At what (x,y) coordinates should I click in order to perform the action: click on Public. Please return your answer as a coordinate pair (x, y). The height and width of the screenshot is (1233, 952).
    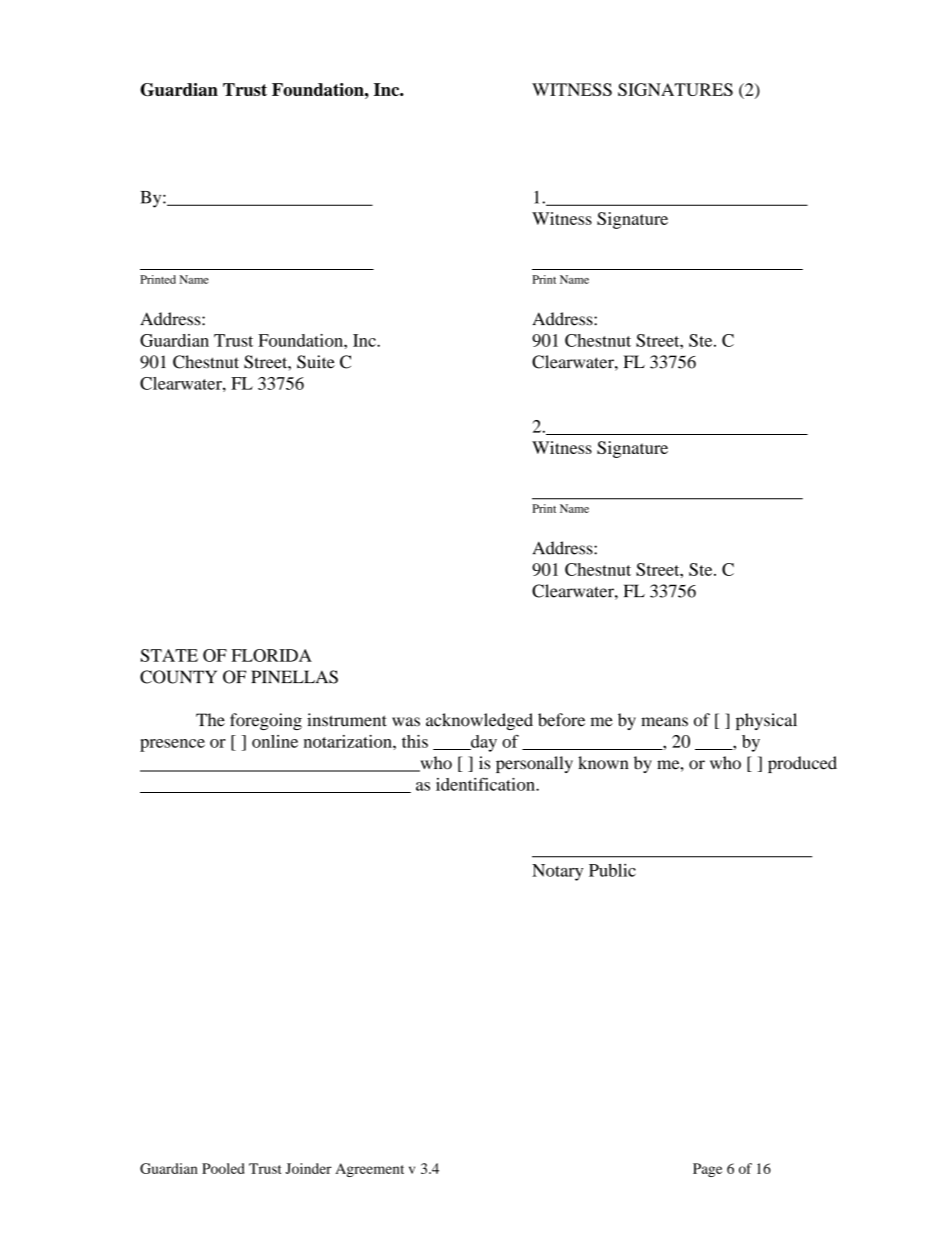
    Looking at the image, I should click on (612, 870).
